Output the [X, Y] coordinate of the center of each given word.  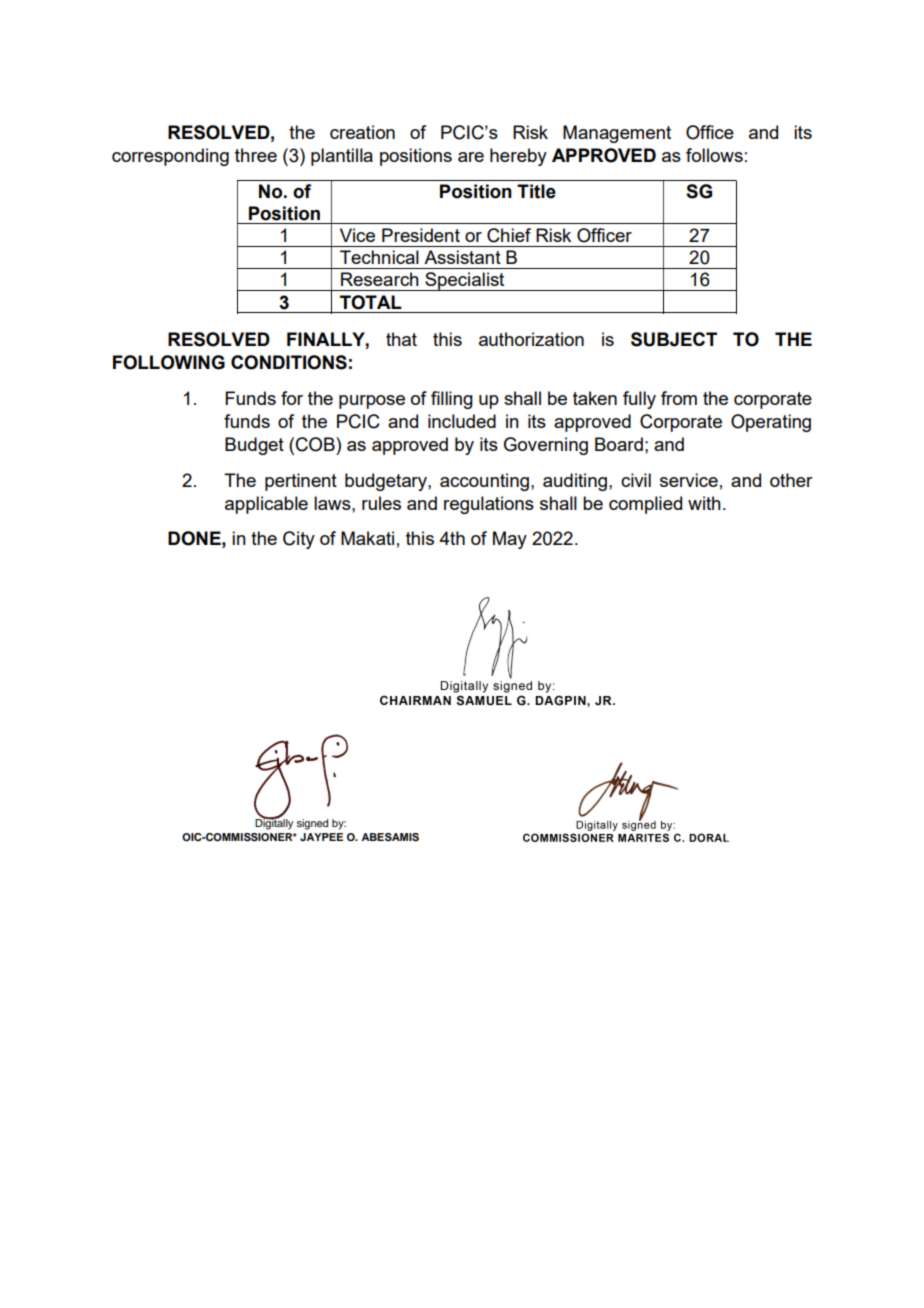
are [471, 157]
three [256, 155]
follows [714, 155]
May [510, 540]
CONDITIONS [289, 362]
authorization [531, 339]
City [299, 540]
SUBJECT [674, 339]
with [704, 503]
